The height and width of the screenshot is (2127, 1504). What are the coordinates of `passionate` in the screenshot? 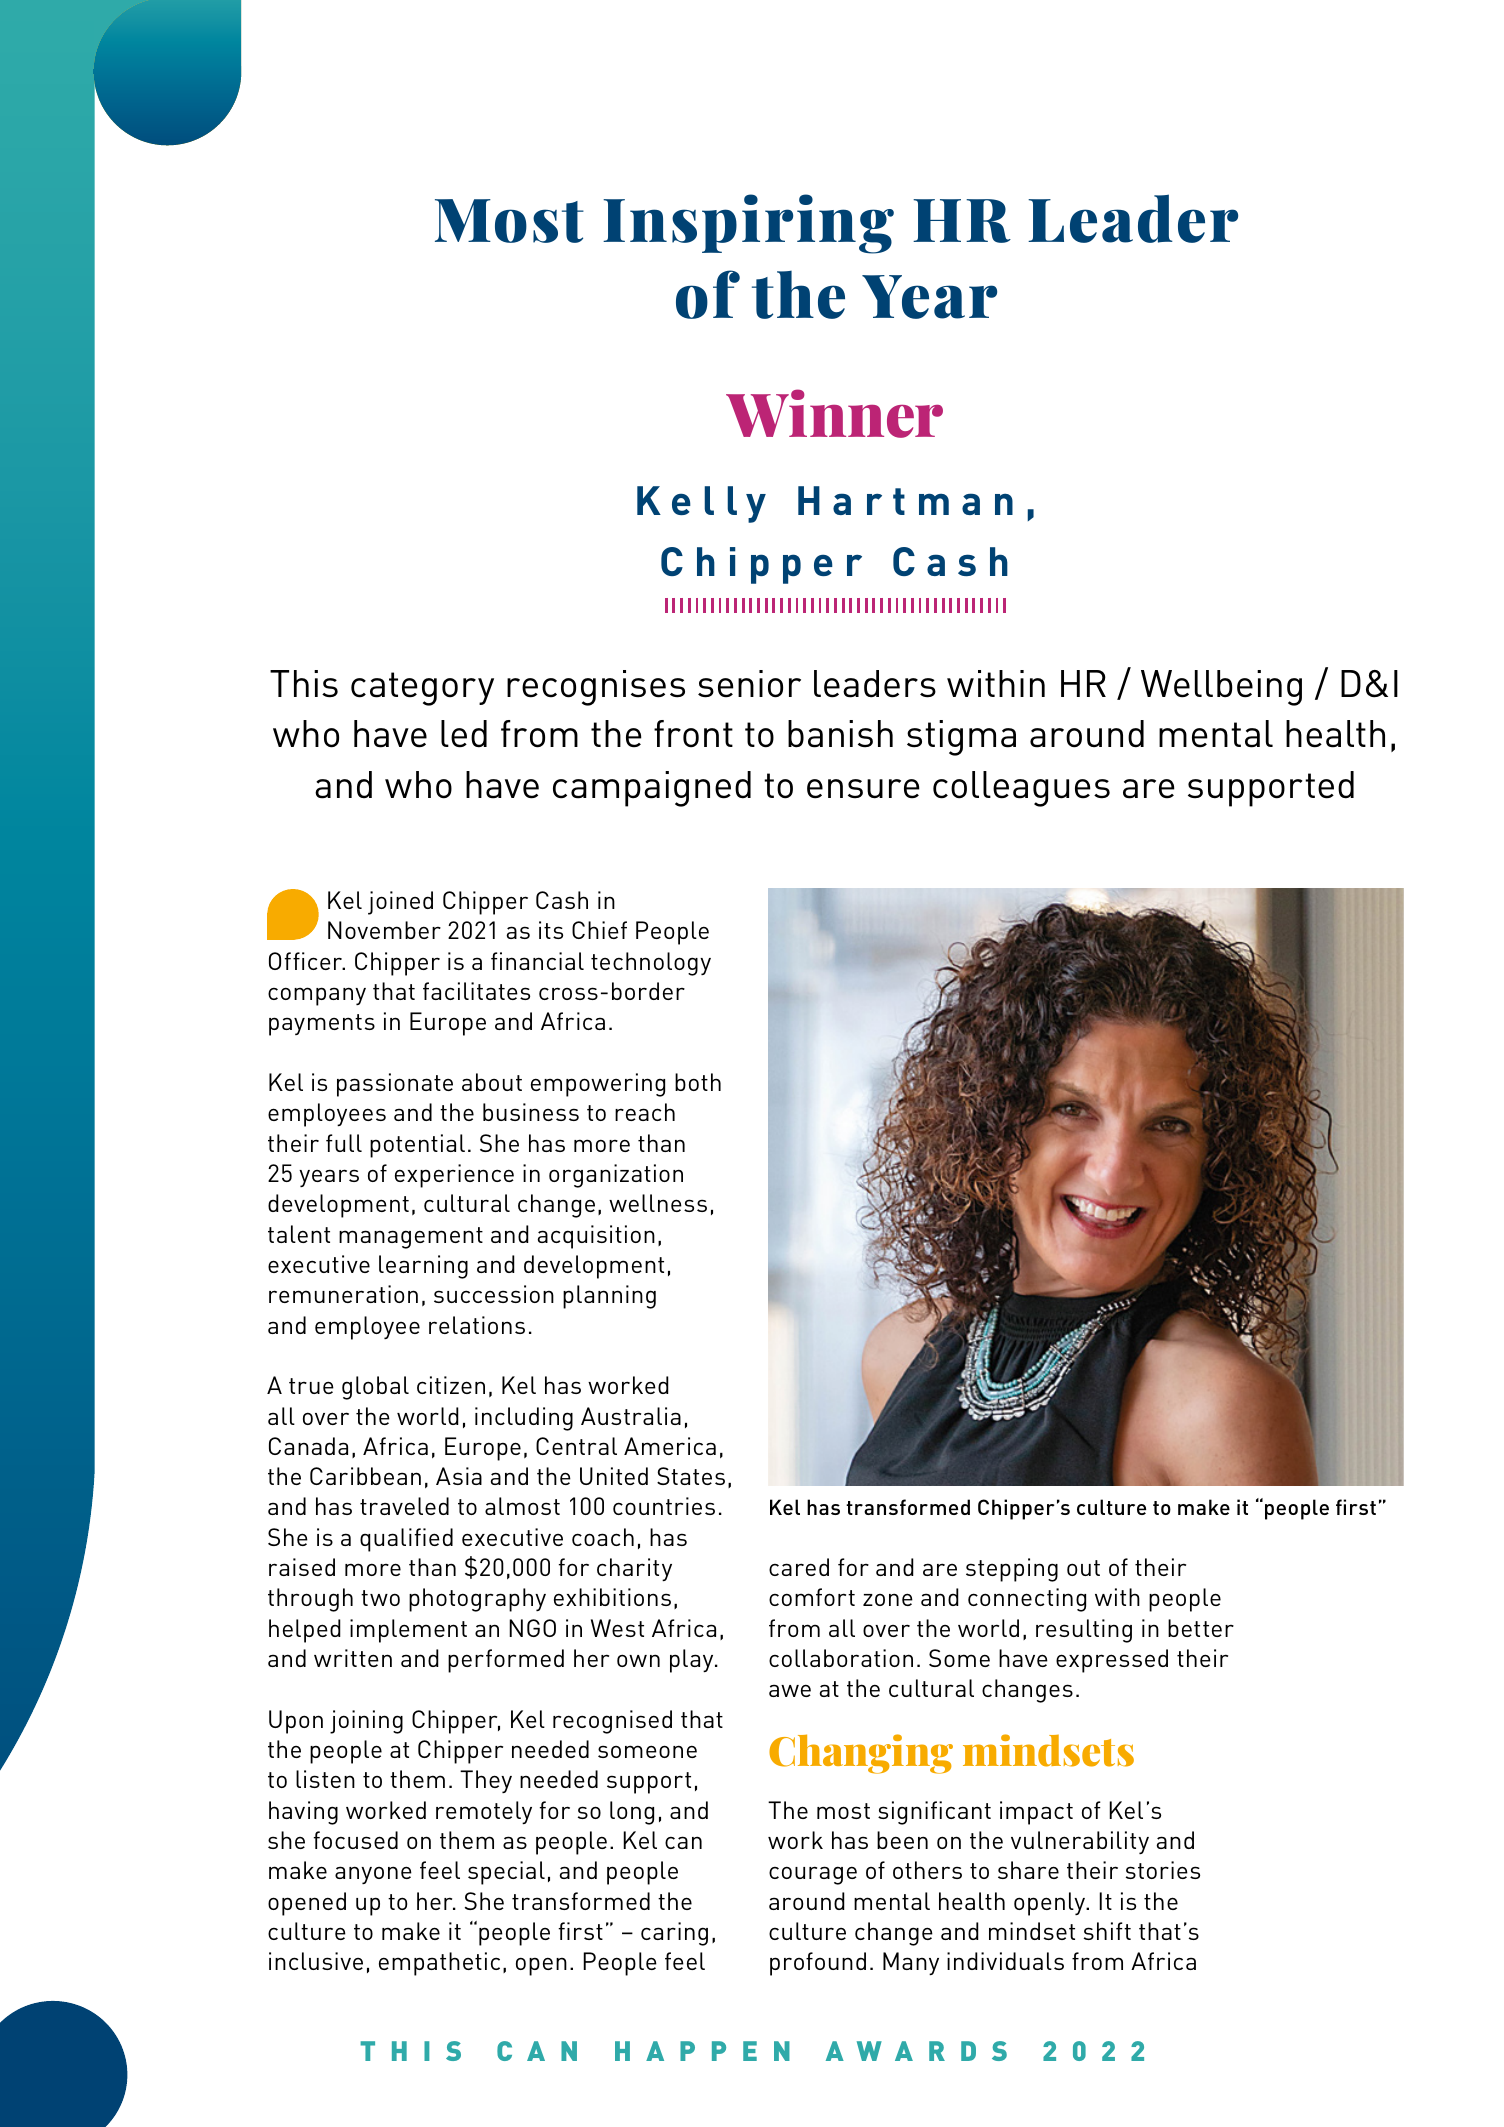 It's located at (395, 1085).
